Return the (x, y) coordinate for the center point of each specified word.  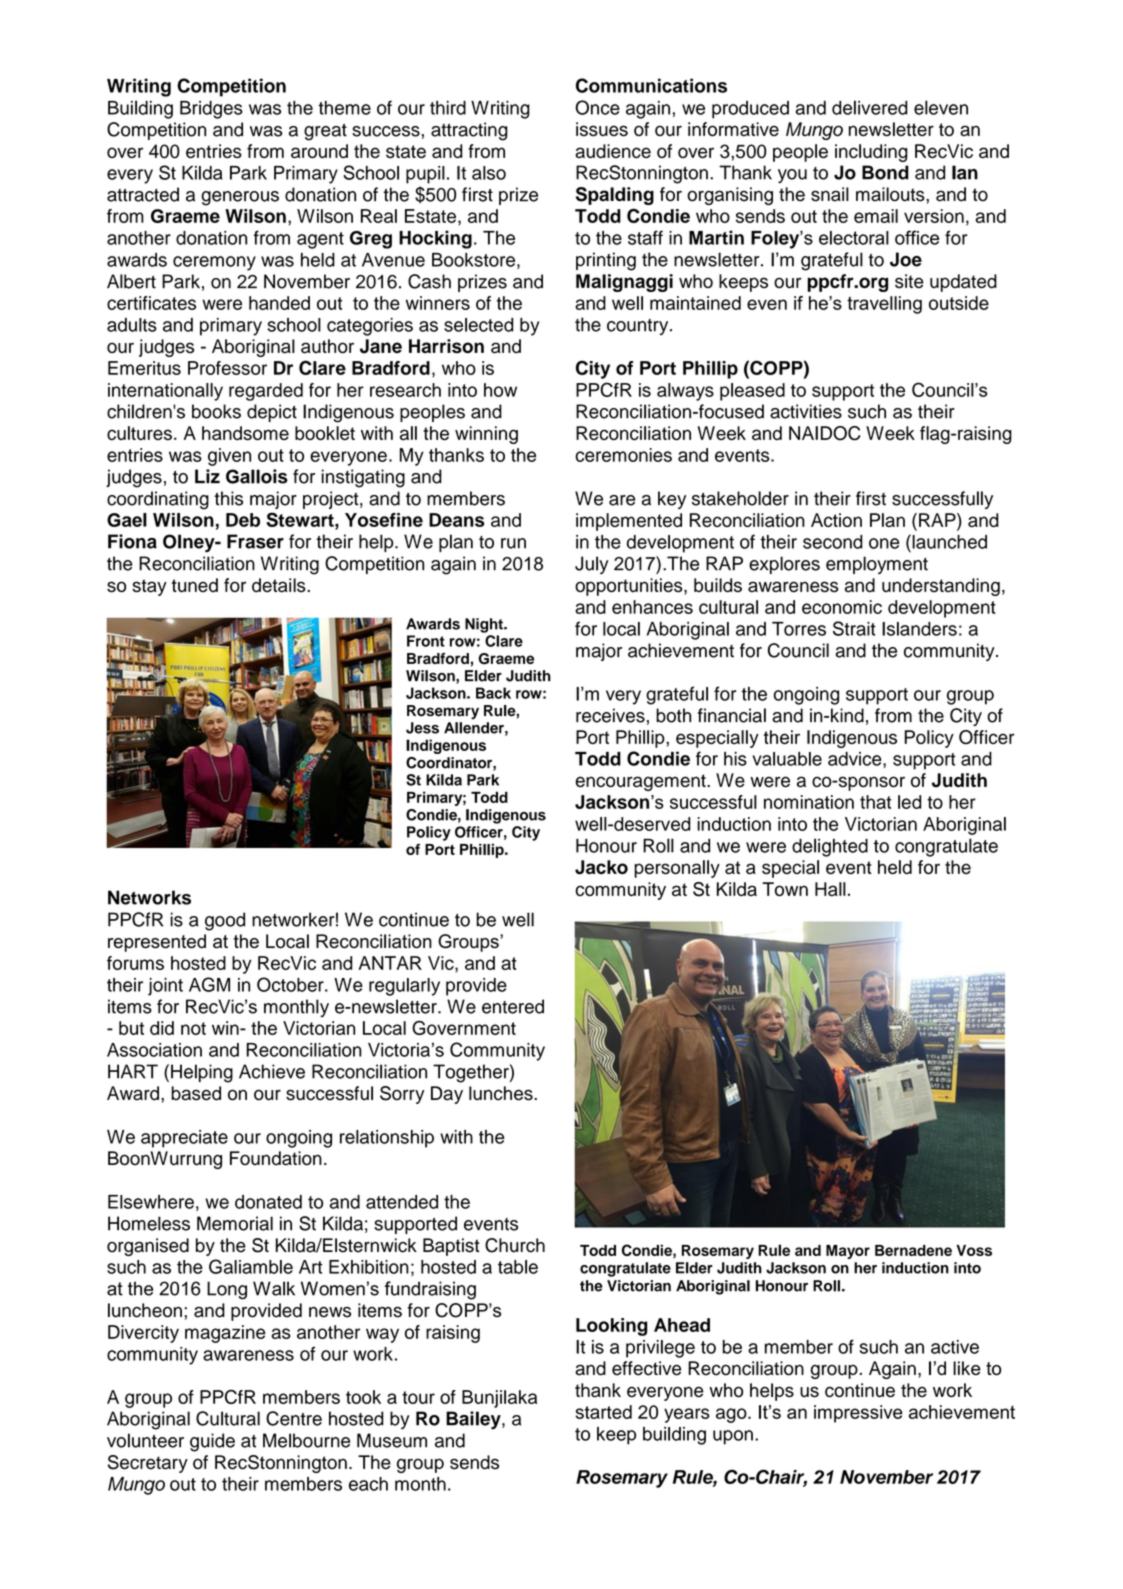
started (604, 1412)
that (875, 802)
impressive (858, 1414)
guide (212, 1442)
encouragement (641, 782)
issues (602, 129)
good (225, 921)
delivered (870, 107)
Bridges (211, 110)
